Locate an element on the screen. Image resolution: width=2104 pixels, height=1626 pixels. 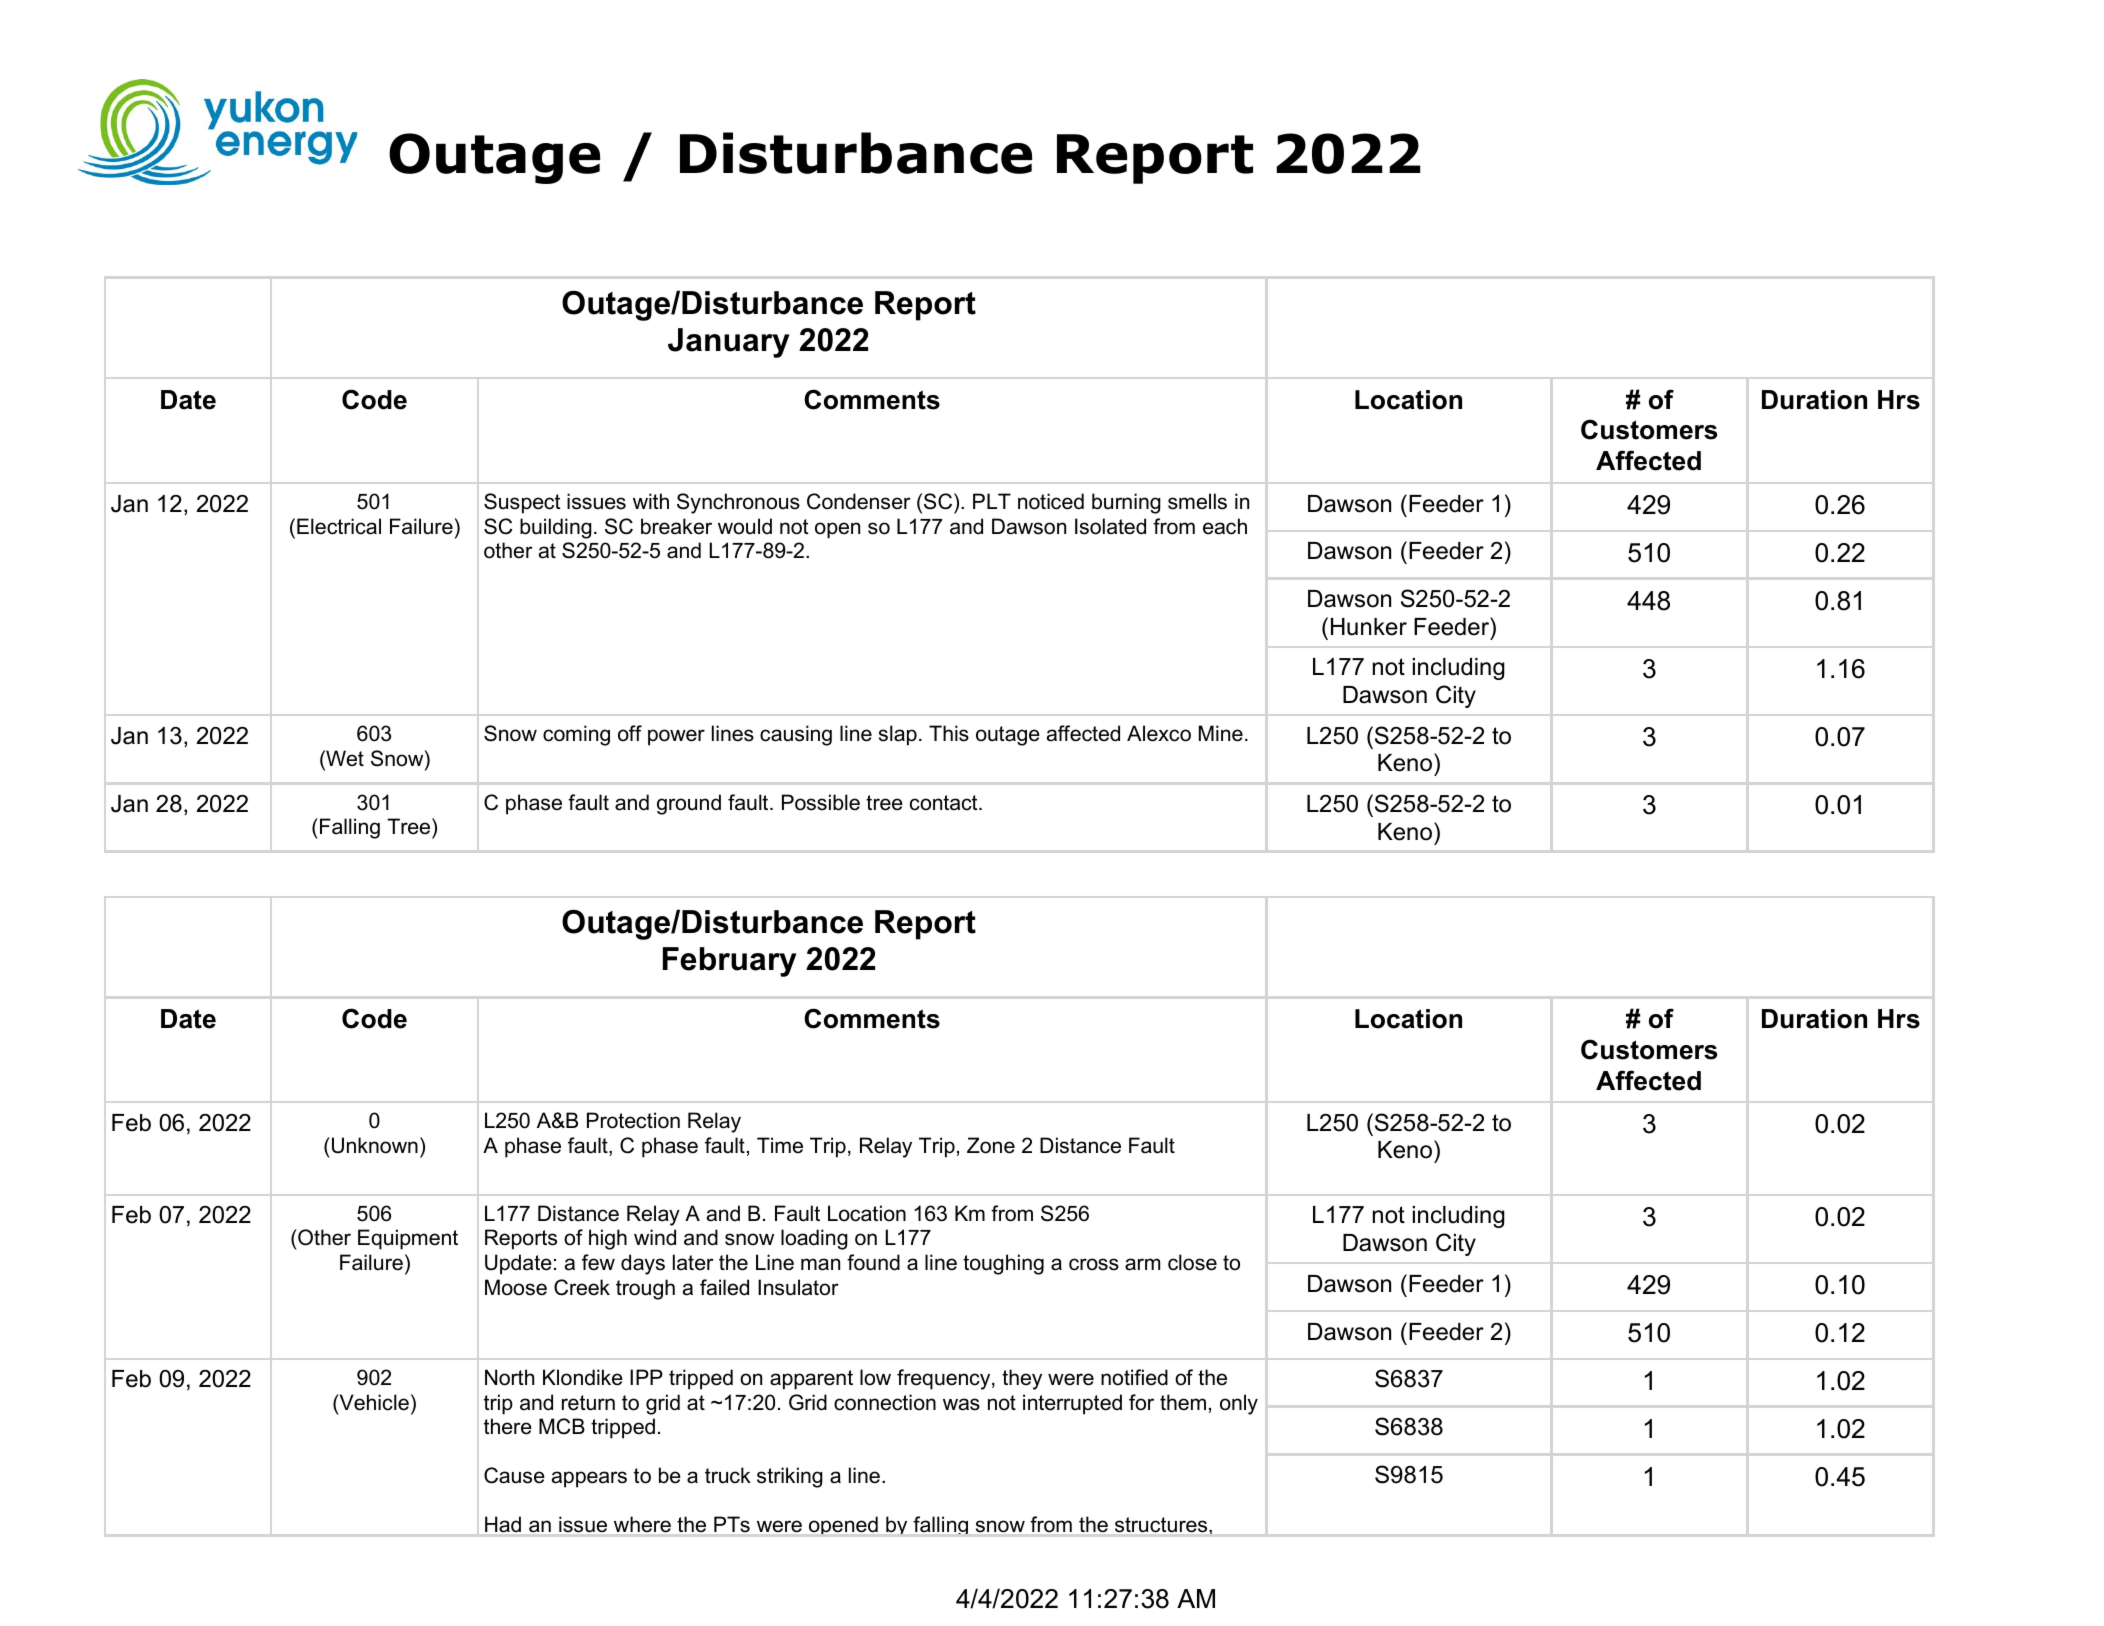
loading is located at coordinates (814, 1239).
